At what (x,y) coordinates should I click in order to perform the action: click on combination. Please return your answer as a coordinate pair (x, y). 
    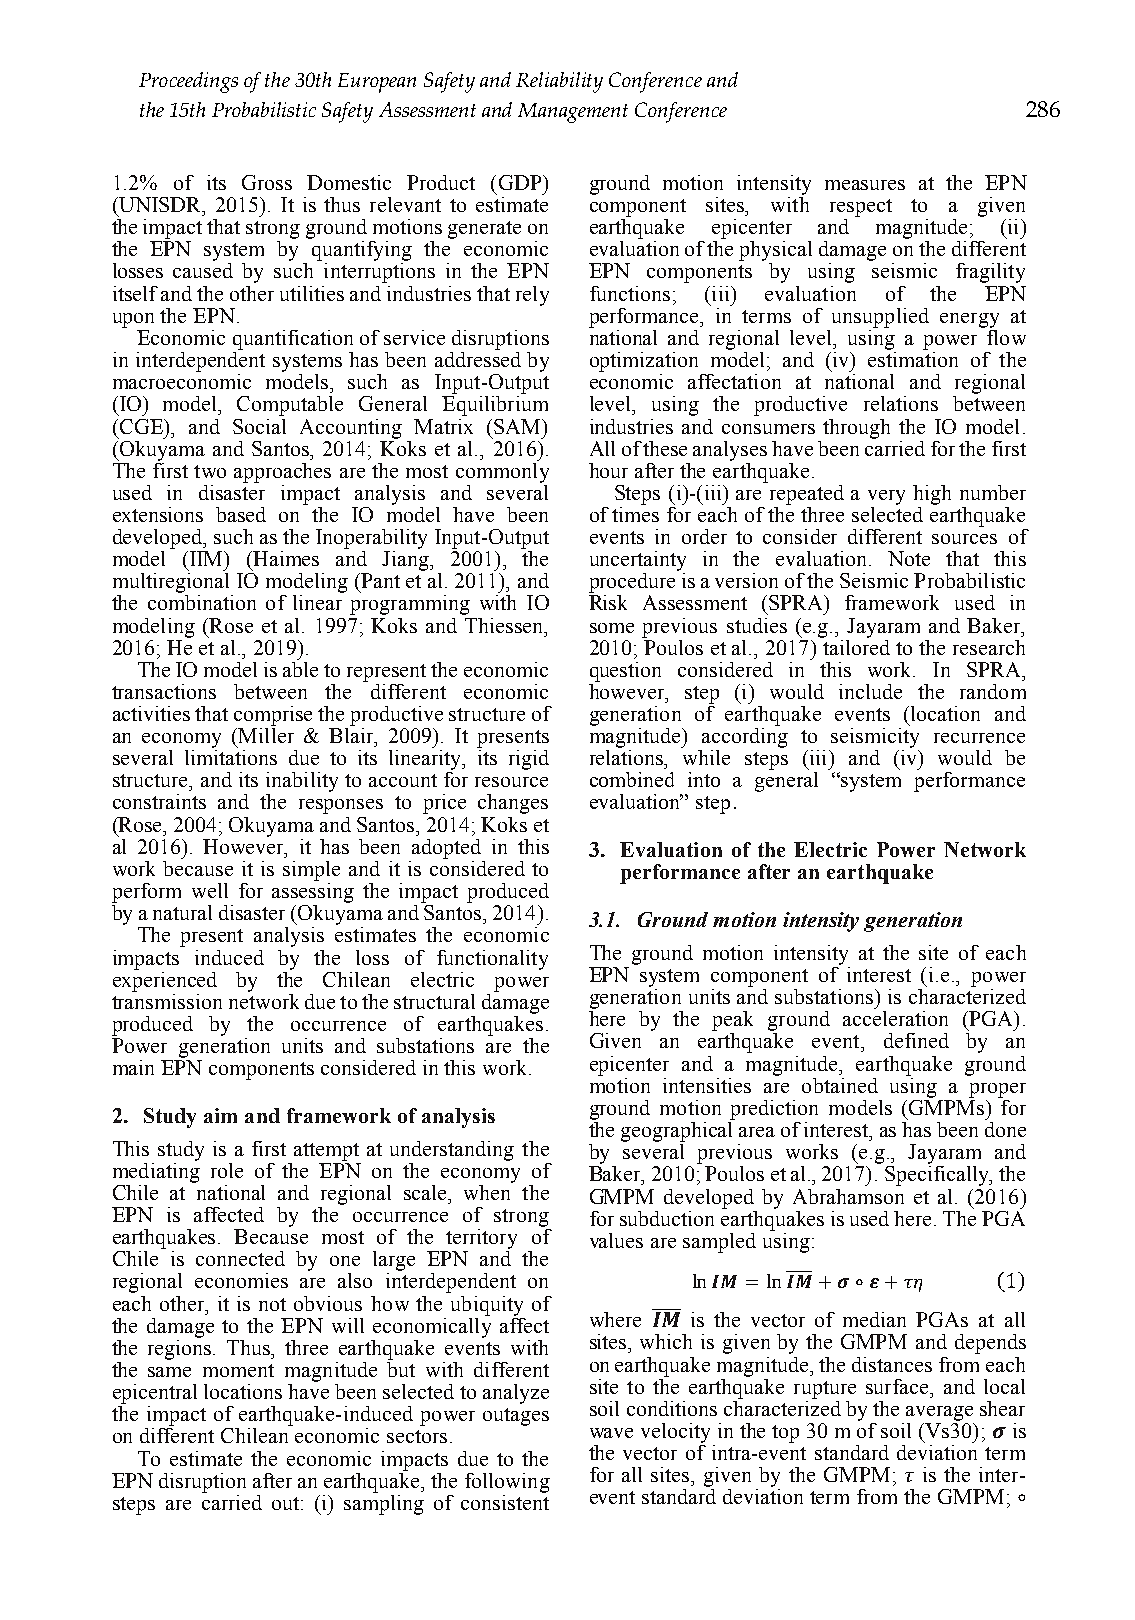
    Looking at the image, I should click on (202, 602).
